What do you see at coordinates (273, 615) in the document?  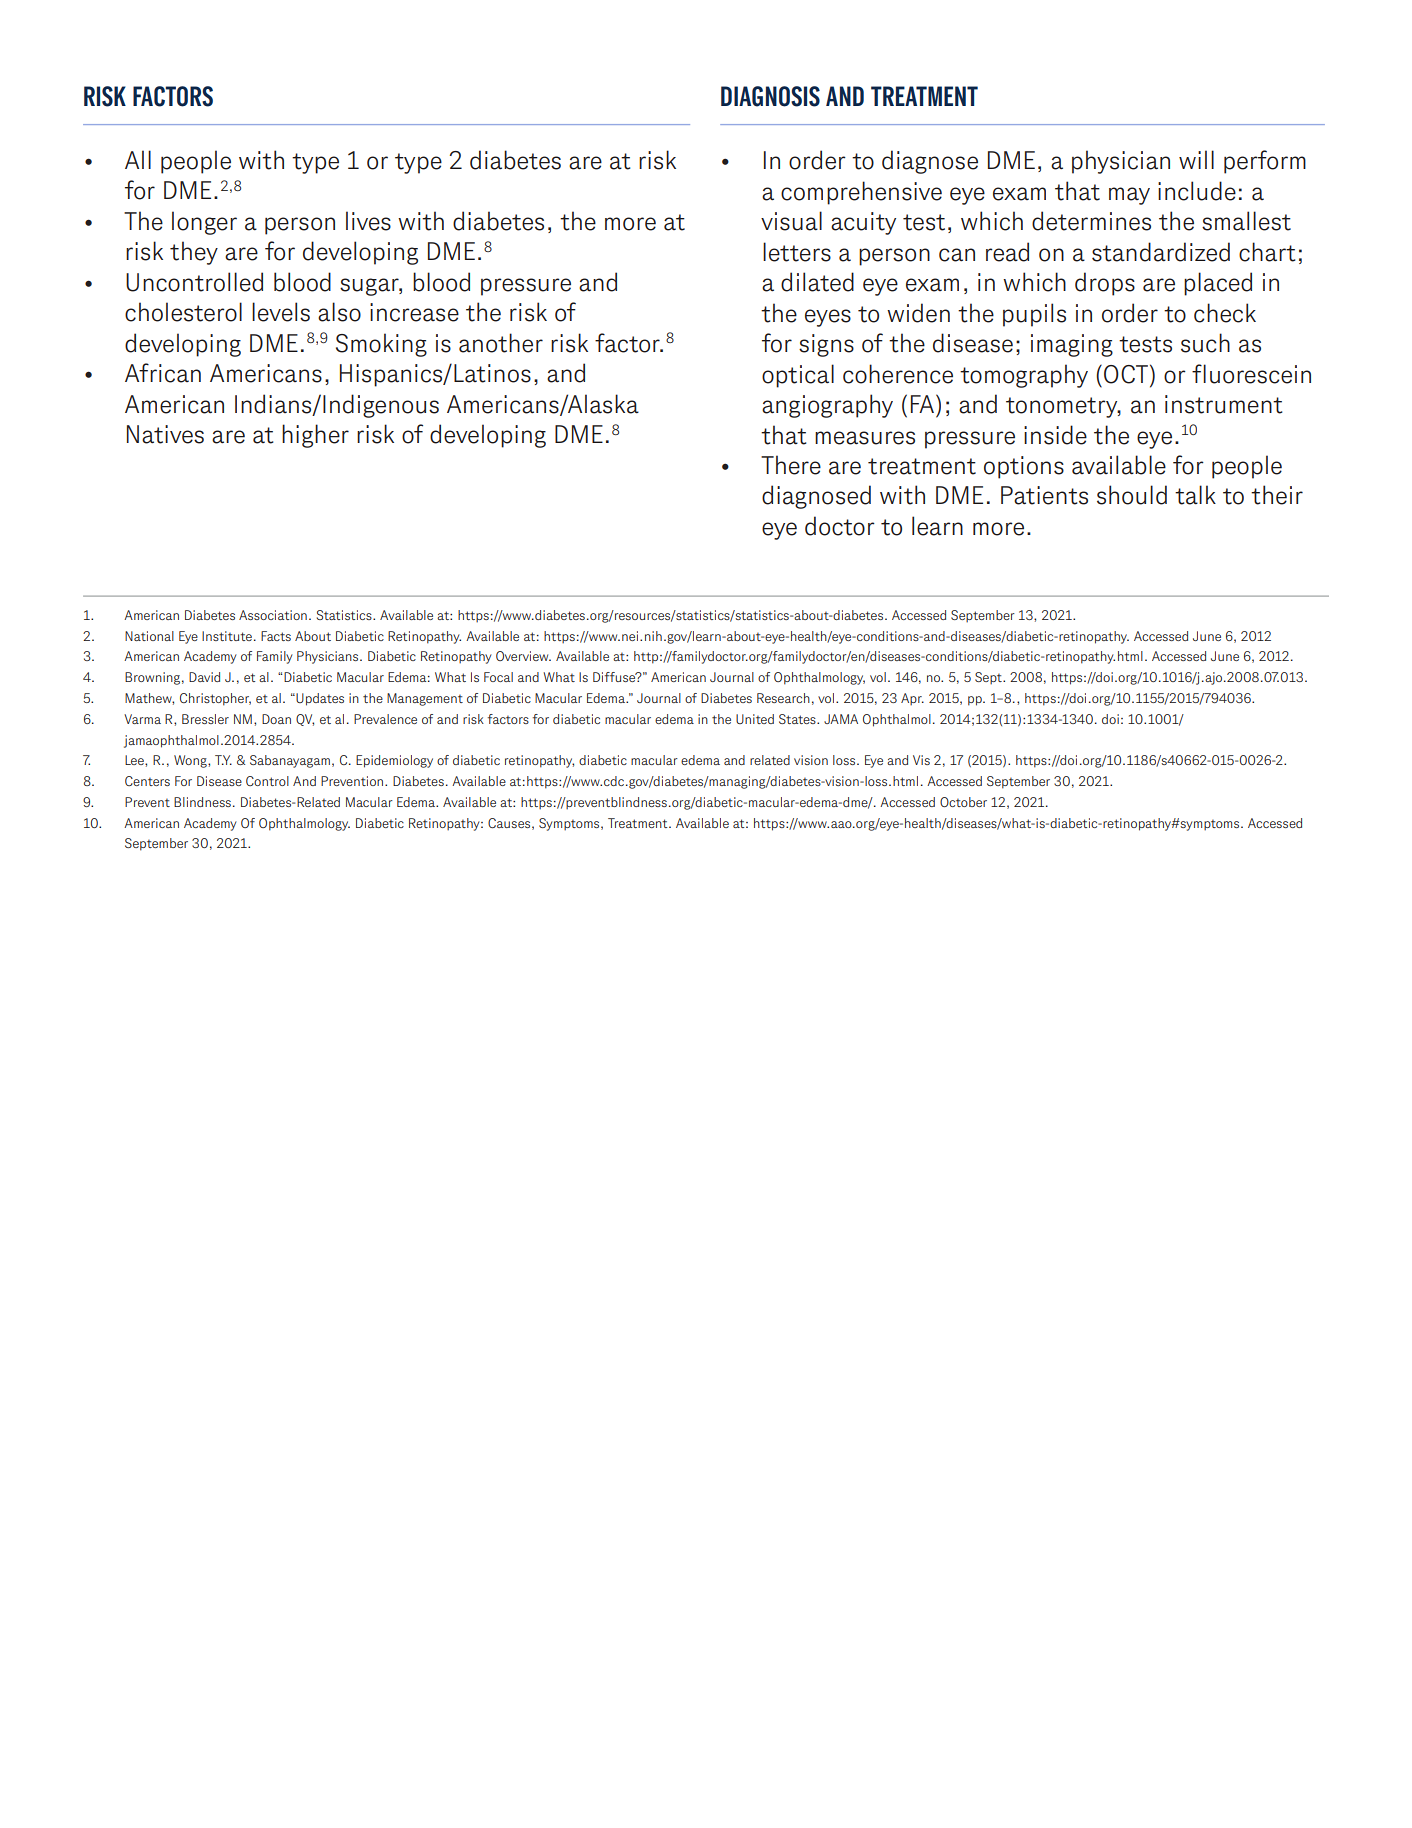 I see `Association` at bounding box center [273, 615].
